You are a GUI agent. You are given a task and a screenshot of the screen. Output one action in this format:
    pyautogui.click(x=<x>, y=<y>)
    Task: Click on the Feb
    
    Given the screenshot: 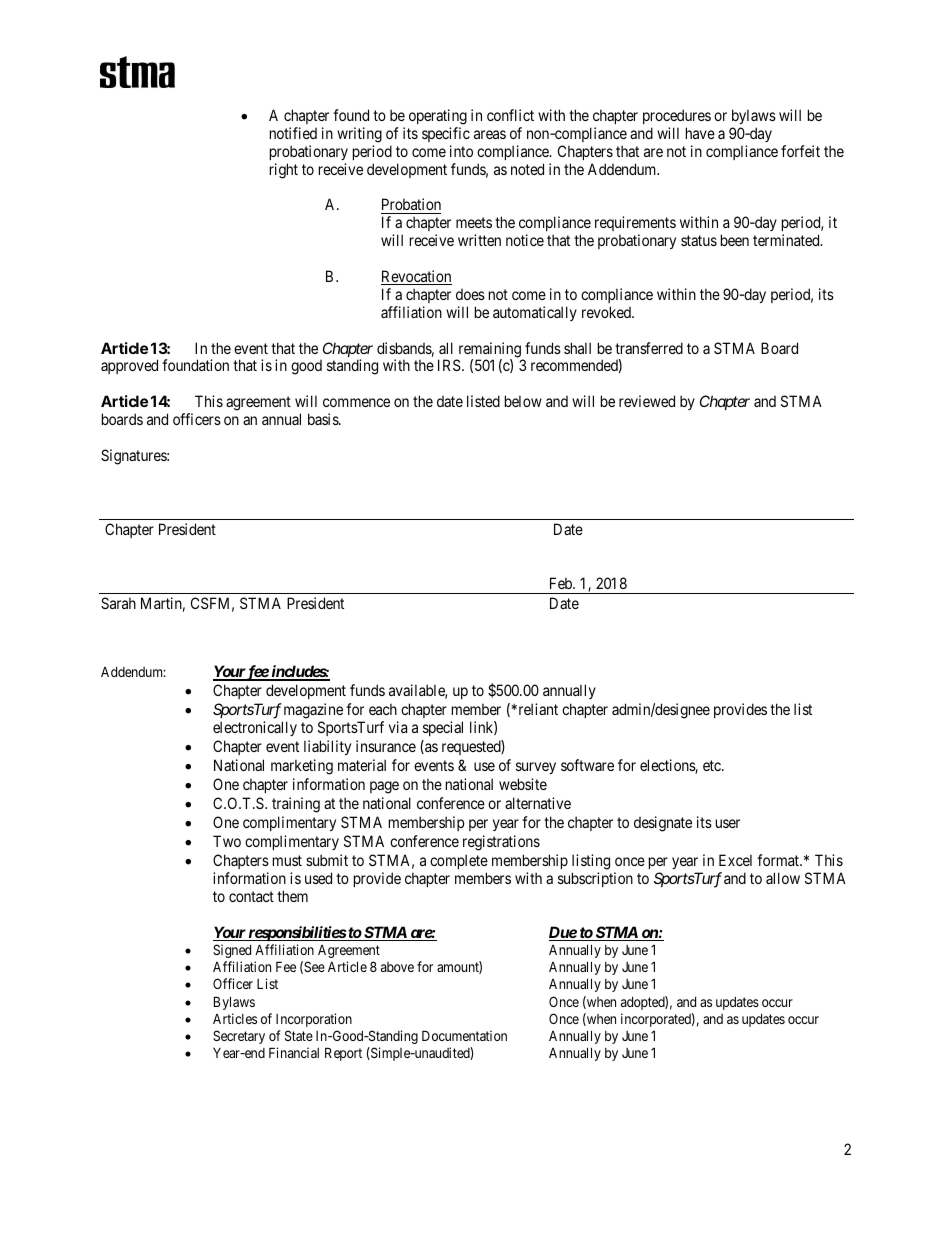 What is the action you would take?
    pyautogui.click(x=562, y=583)
